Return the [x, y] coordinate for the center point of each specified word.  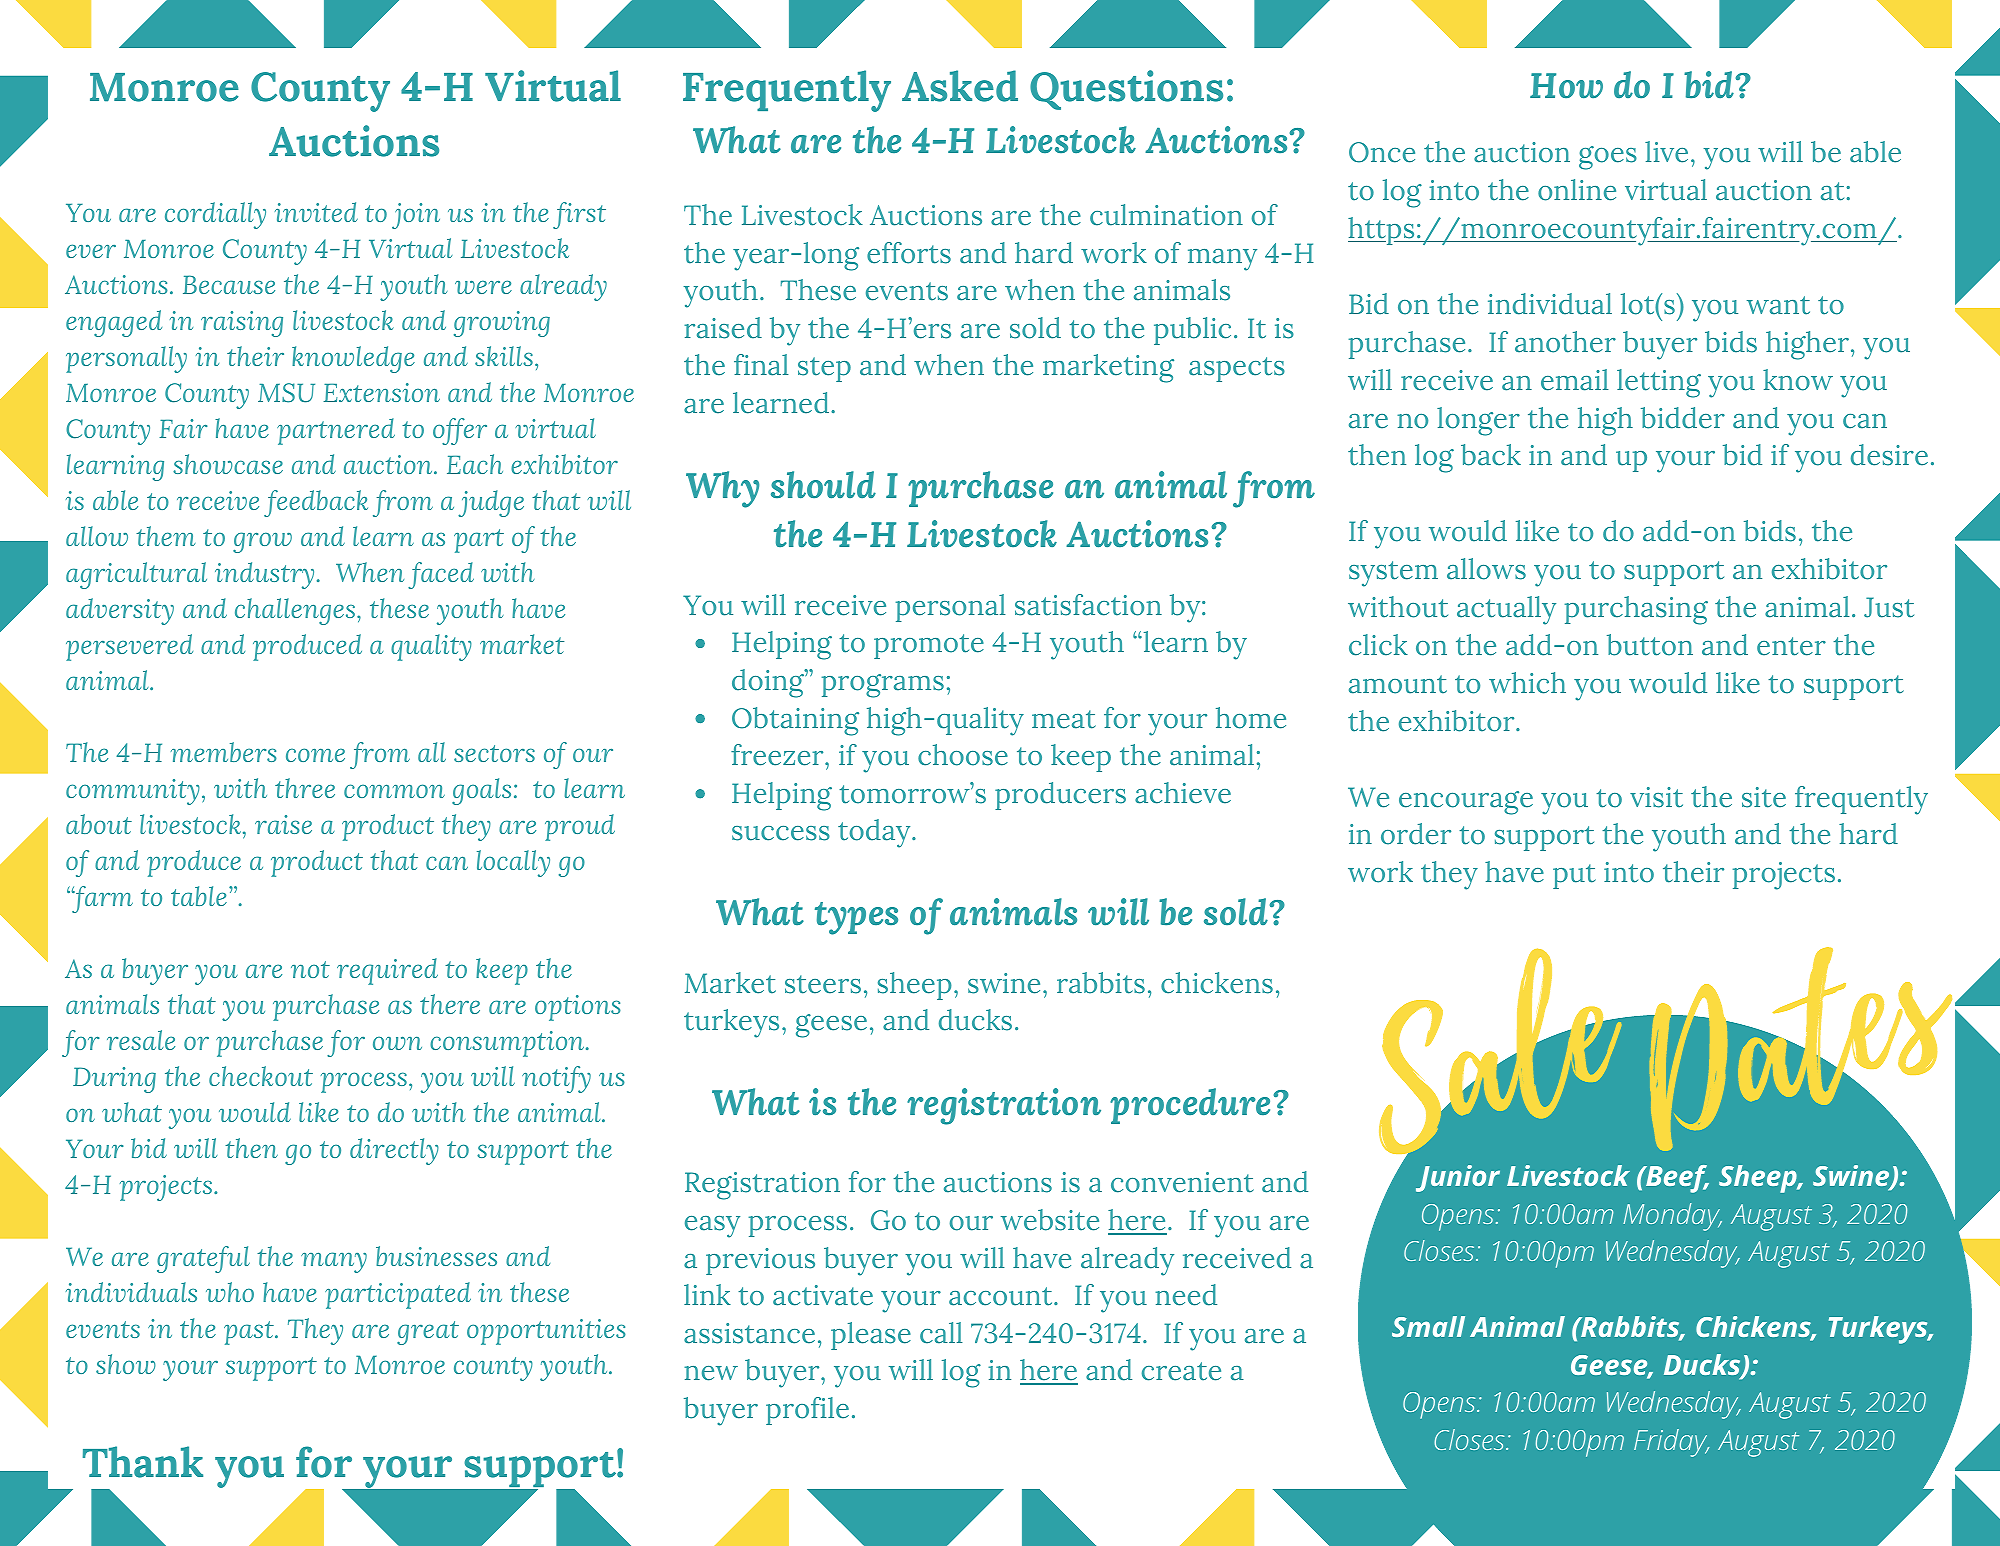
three [305, 788]
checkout [261, 1076]
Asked [960, 86]
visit [1656, 797]
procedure [1190, 1106]
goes [1608, 158]
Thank [143, 1462]
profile [807, 1411]
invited [316, 212]
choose [963, 755]
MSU [286, 393]
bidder [1683, 418]
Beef [1676, 1179]
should [823, 485]
